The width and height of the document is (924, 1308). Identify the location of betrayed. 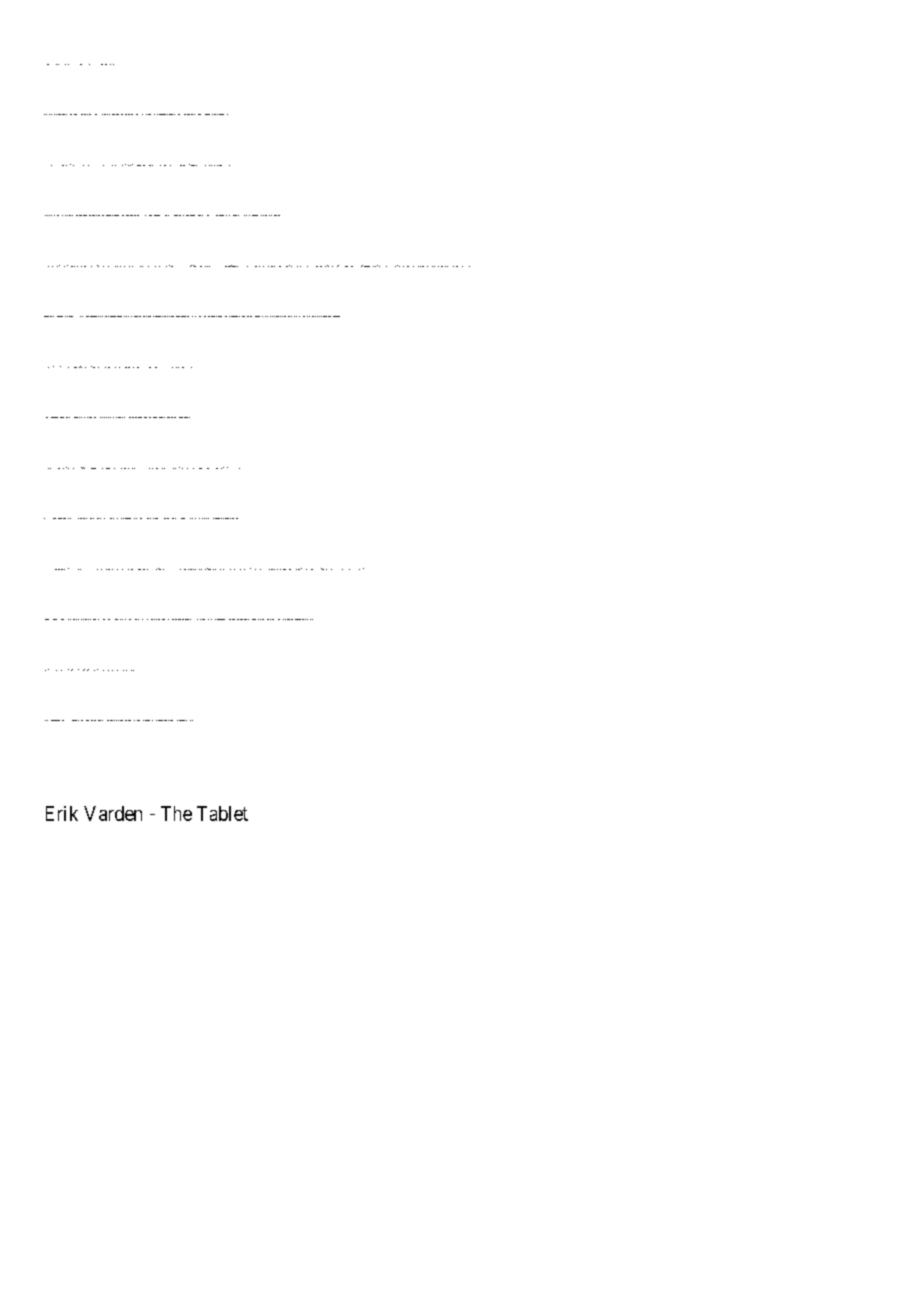
(97, 569).
